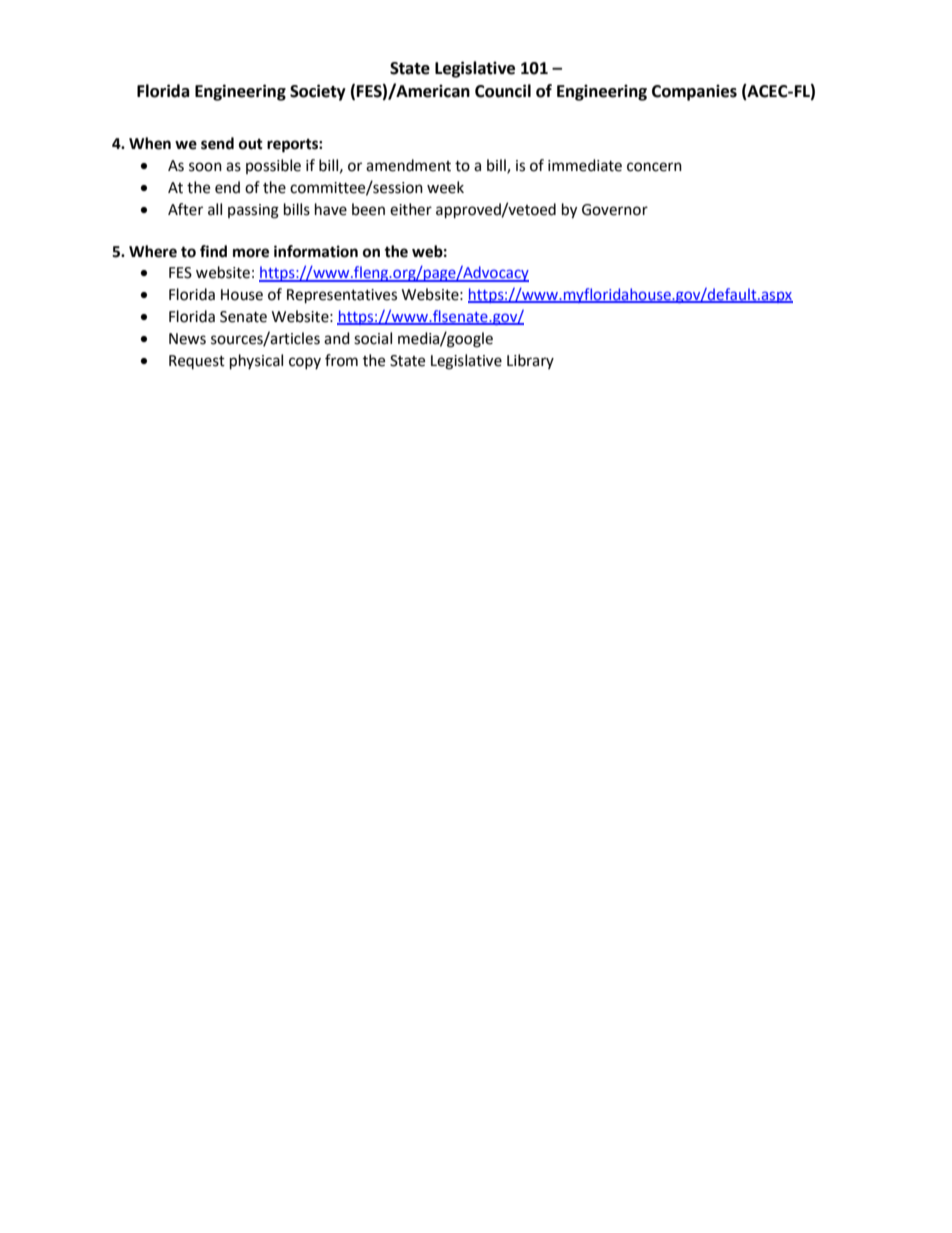 Image resolution: width=952 pixels, height=1233 pixels. Describe the element at coordinates (694, 92) in the page. I see `Companies` at that location.
